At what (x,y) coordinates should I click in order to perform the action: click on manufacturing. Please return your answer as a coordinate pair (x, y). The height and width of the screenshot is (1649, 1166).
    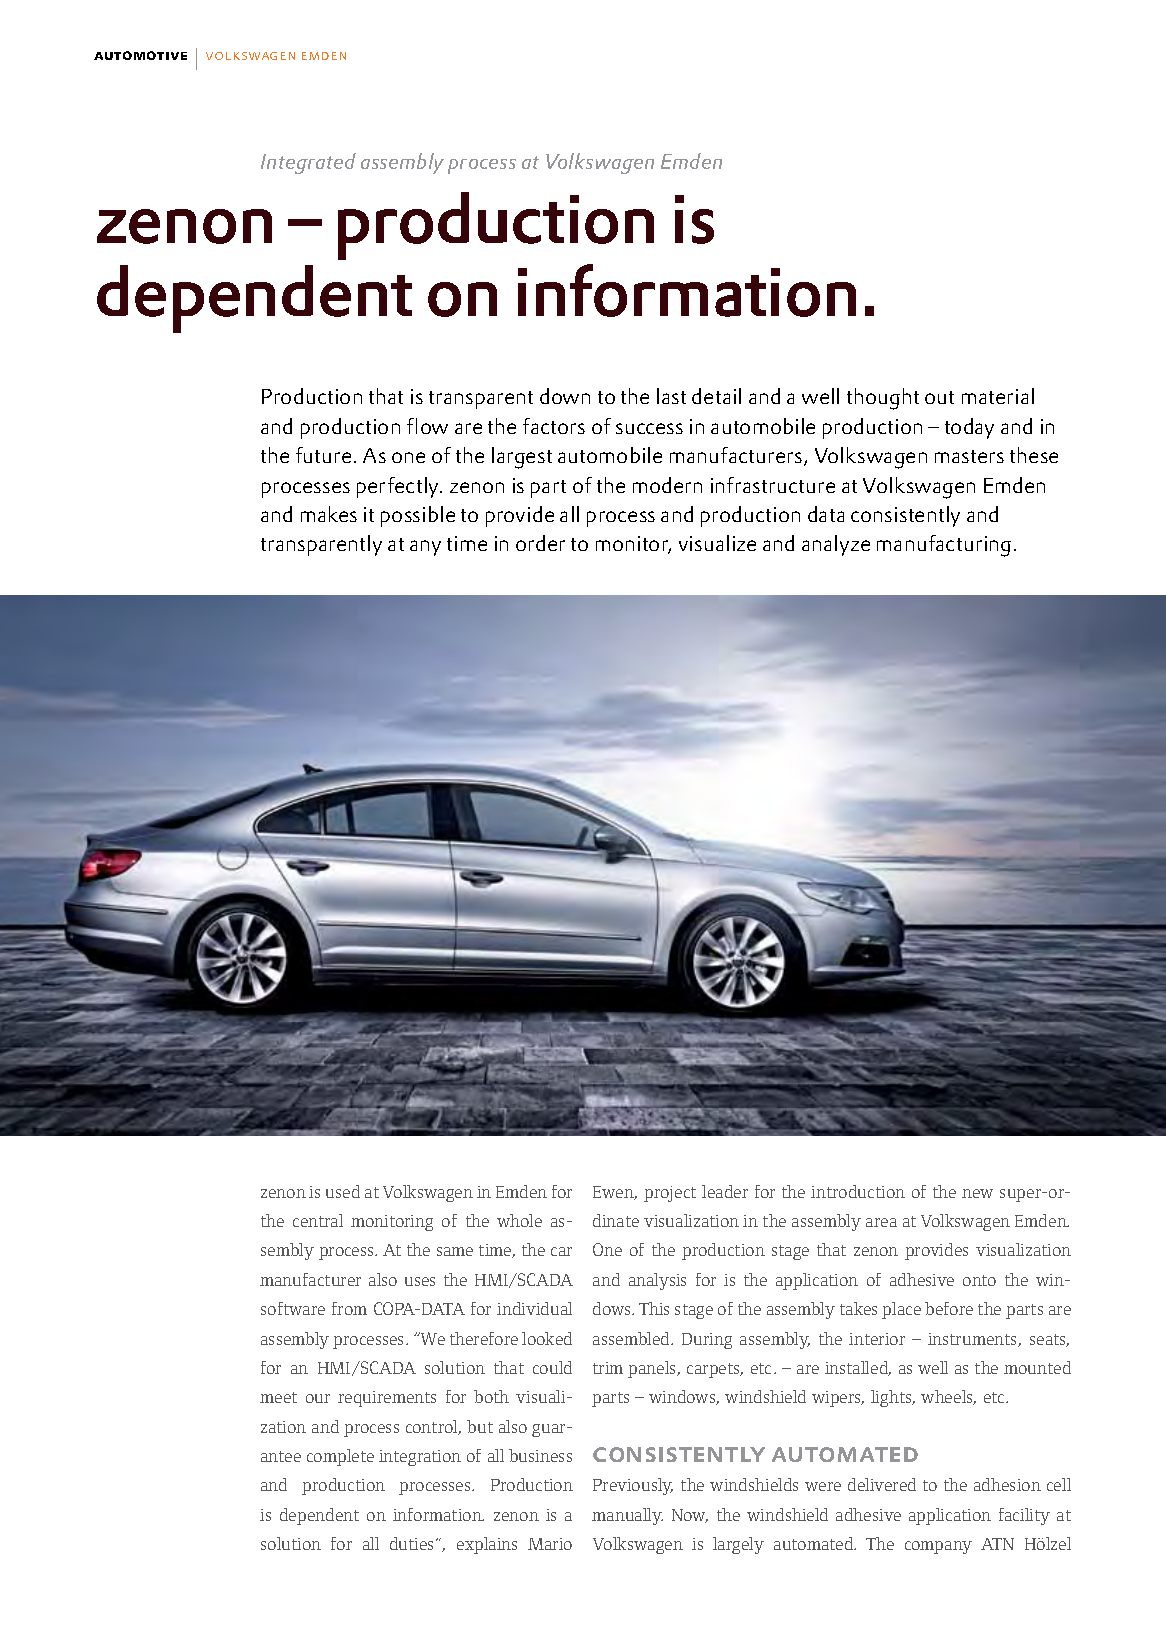
    Looking at the image, I should click on (946, 546).
